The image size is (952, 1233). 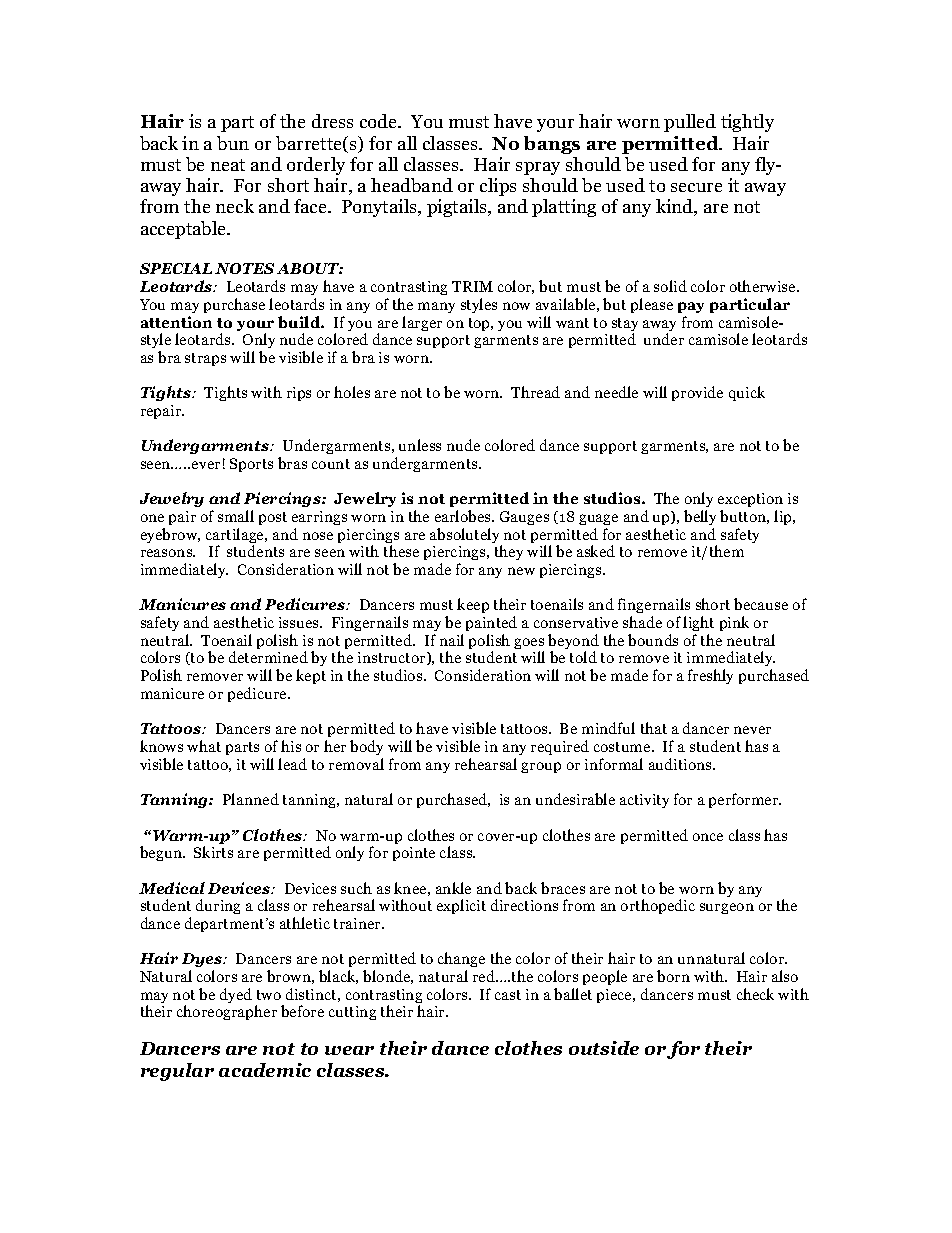 What do you see at coordinates (233, 143) in the image?
I see `bun` at bounding box center [233, 143].
